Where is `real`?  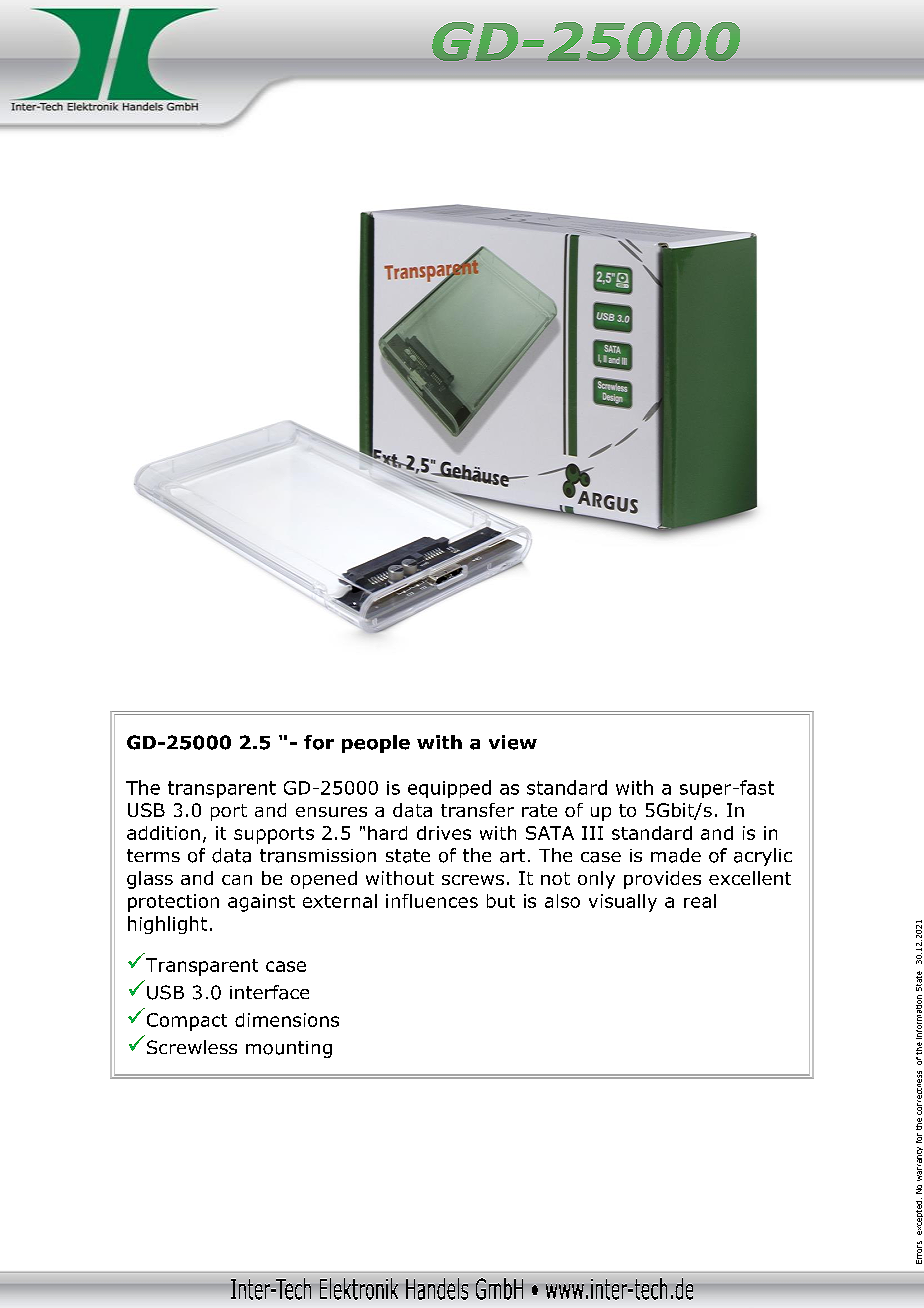
real is located at coordinates (700, 901).
